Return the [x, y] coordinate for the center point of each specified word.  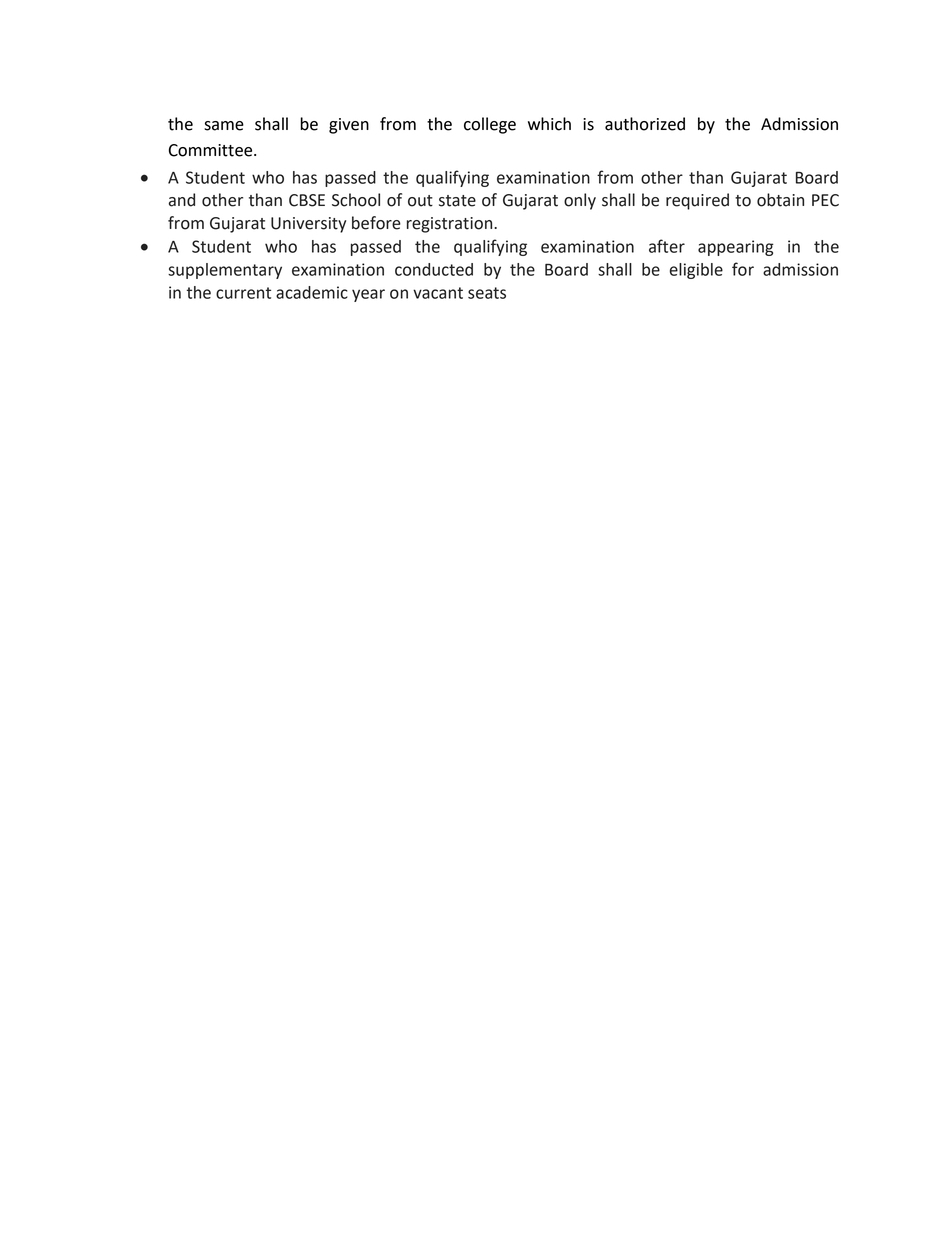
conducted [434, 269]
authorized [645, 124]
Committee [212, 150]
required [697, 201]
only [580, 201]
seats [487, 293]
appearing [736, 248]
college [490, 125]
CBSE [307, 200]
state [457, 201]
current [243, 293]
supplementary [225, 271]
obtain [780, 200]
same [224, 126]
